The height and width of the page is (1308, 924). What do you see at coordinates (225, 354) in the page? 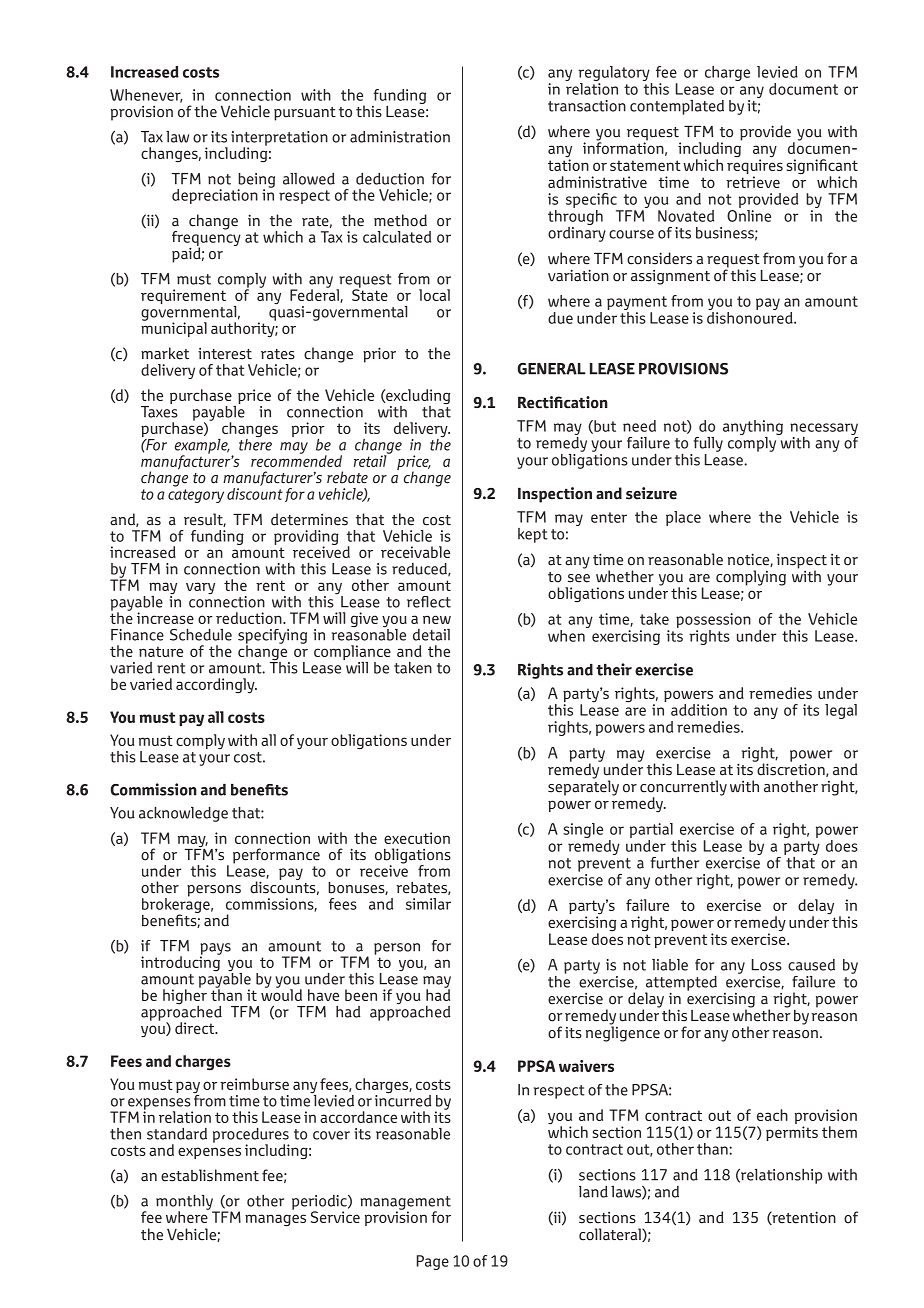
I see `interest` at bounding box center [225, 354].
